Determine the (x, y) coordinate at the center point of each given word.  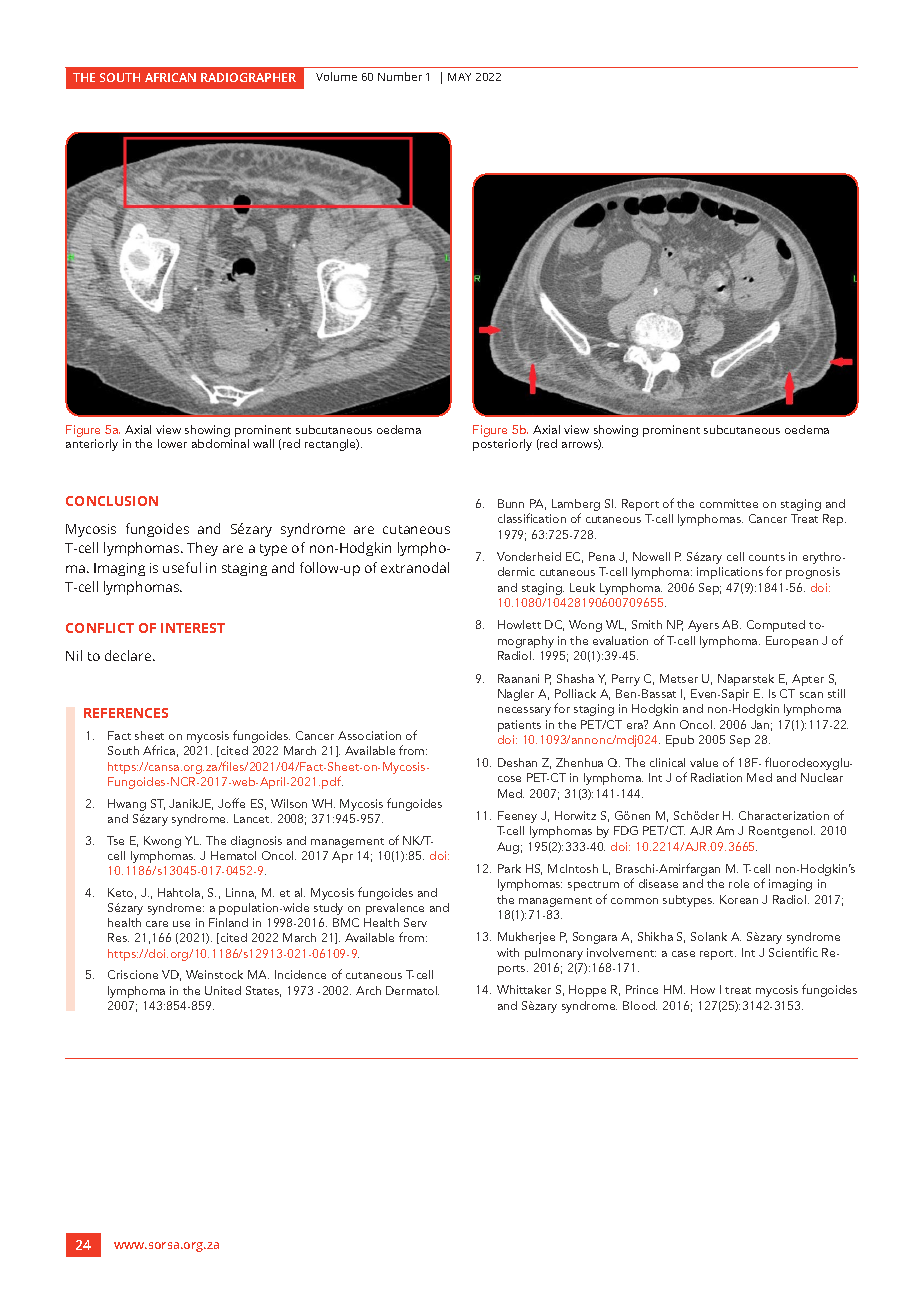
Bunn (511, 503)
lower (172, 443)
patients (519, 726)
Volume (336, 76)
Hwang (127, 805)
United (223, 990)
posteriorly (502, 445)
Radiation (716, 777)
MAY (459, 77)
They (202, 549)
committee (729, 503)
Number (400, 76)
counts (767, 557)
